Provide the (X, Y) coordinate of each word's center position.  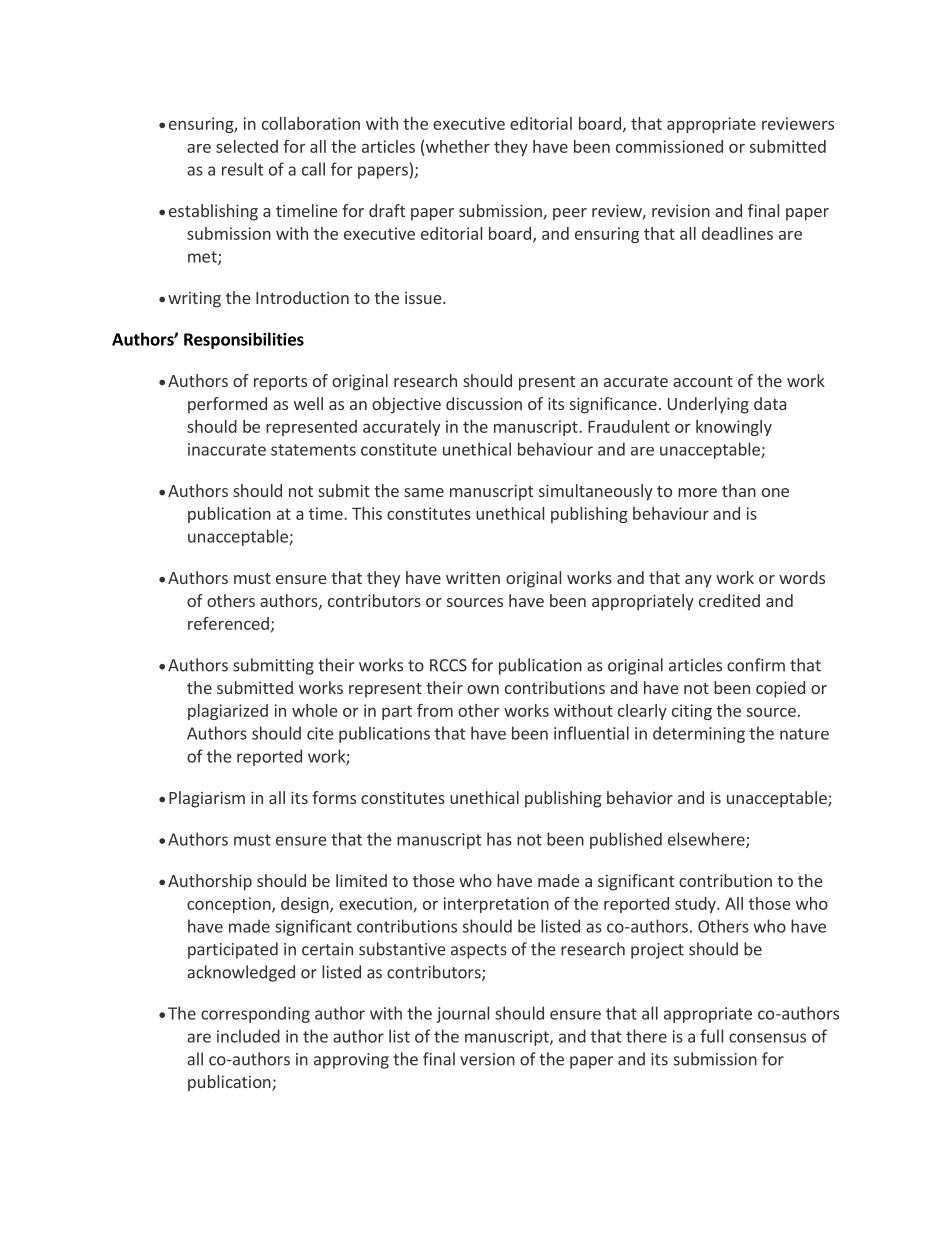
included (248, 1036)
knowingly (734, 428)
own (483, 689)
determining (699, 734)
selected (247, 146)
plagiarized (228, 712)
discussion (484, 403)
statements (313, 450)
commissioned (669, 146)
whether (458, 146)
